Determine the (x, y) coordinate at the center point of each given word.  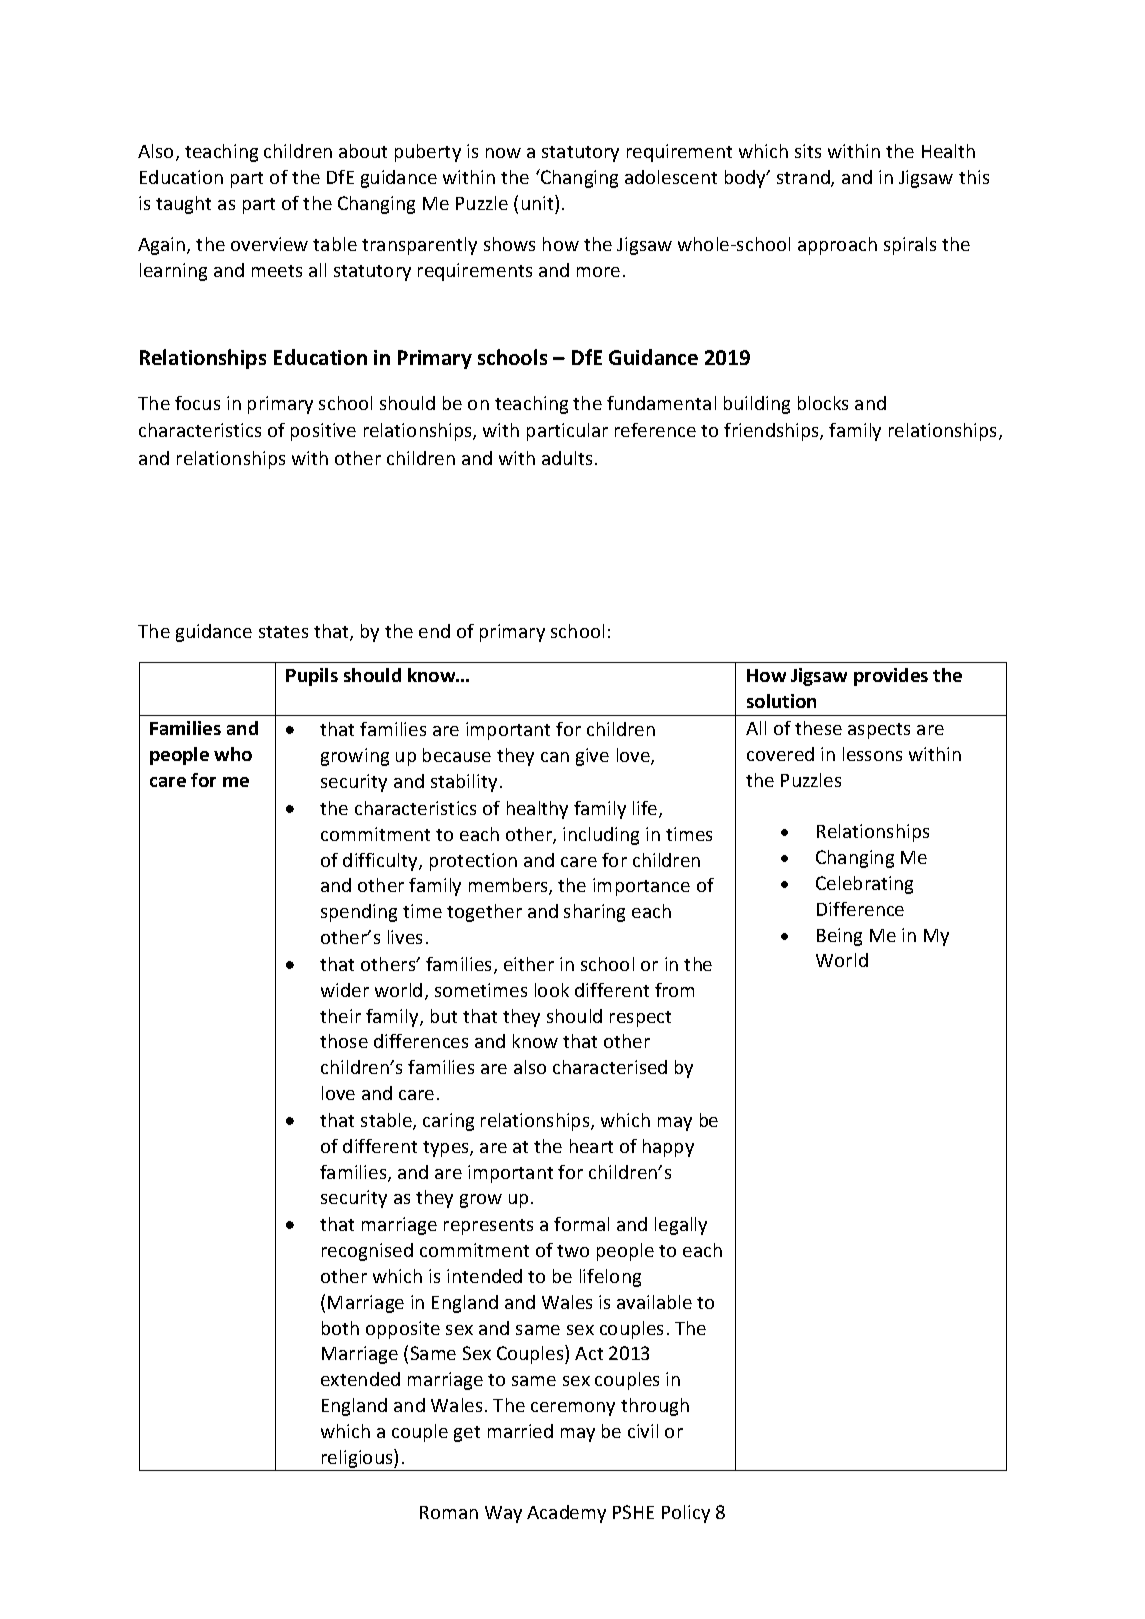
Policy (686, 1514)
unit (539, 202)
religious (357, 1460)
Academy (566, 1514)
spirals (910, 246)
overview (269, 244)
